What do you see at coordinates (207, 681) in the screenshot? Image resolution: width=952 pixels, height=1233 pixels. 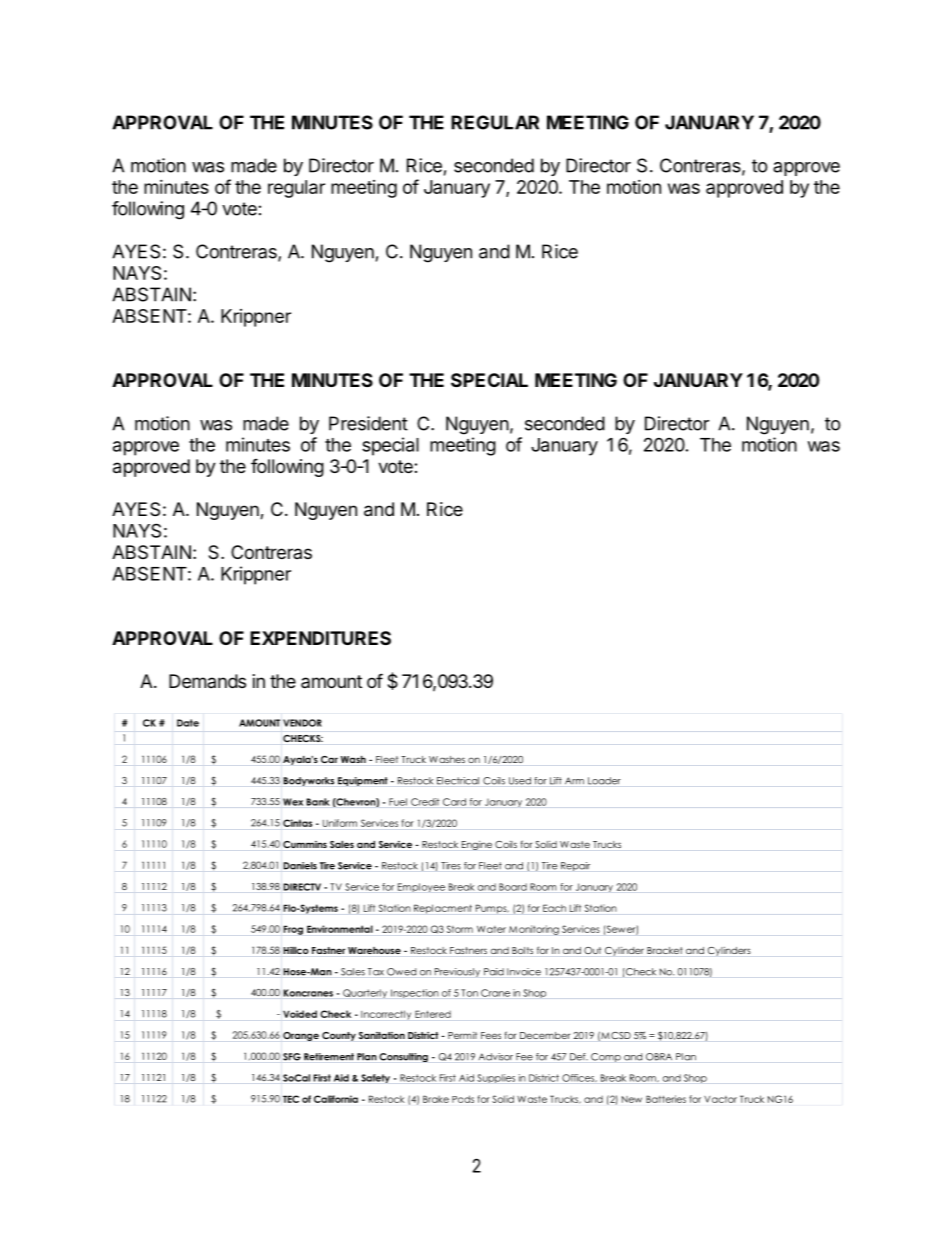 I see `Demands` at bounding box center [207, 681].
